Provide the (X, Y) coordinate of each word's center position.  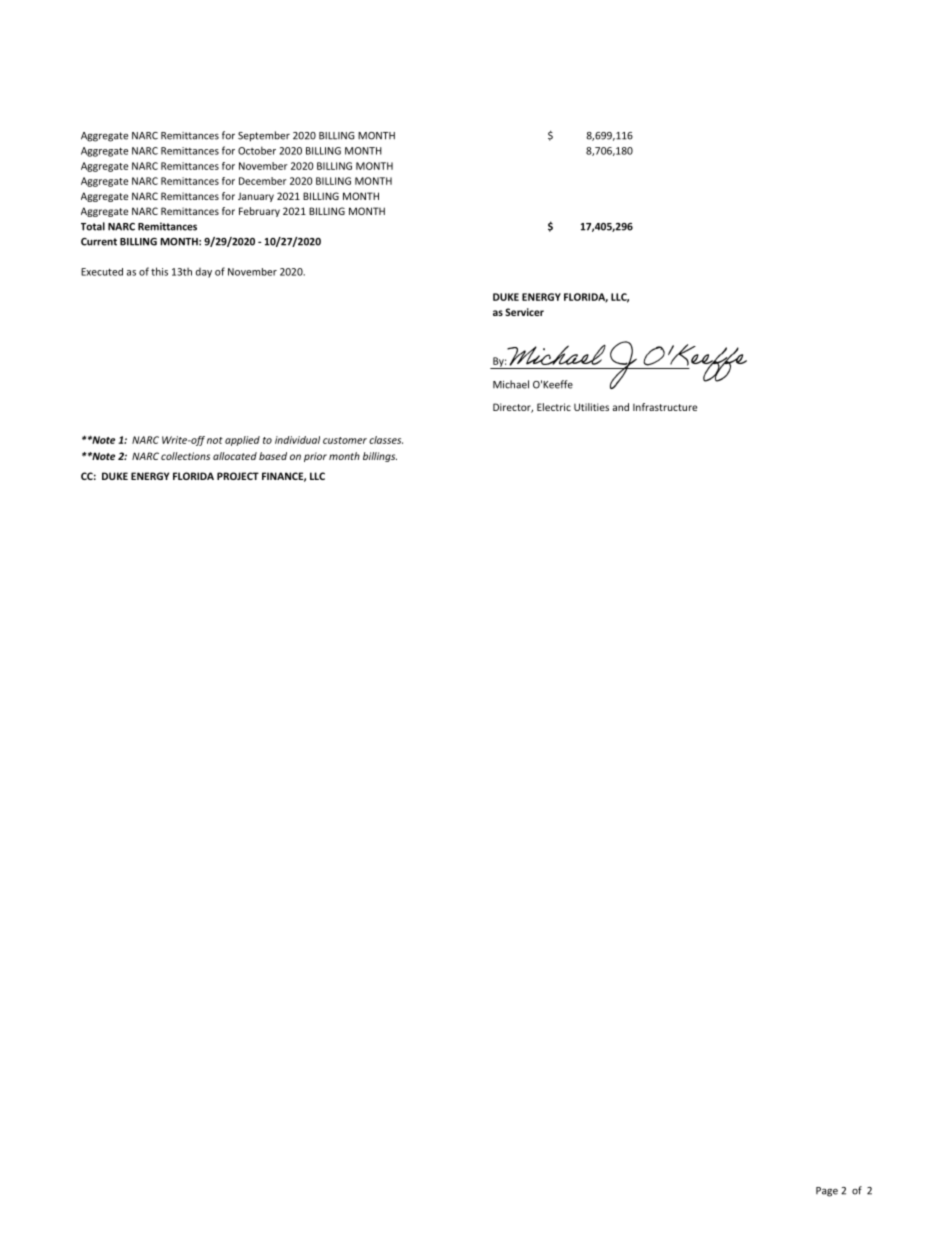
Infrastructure (665, 407)
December (263, 181)
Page (827, 1192)
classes (386, 440)
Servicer (524, 312)
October (257, 150)
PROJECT (238, 476)
